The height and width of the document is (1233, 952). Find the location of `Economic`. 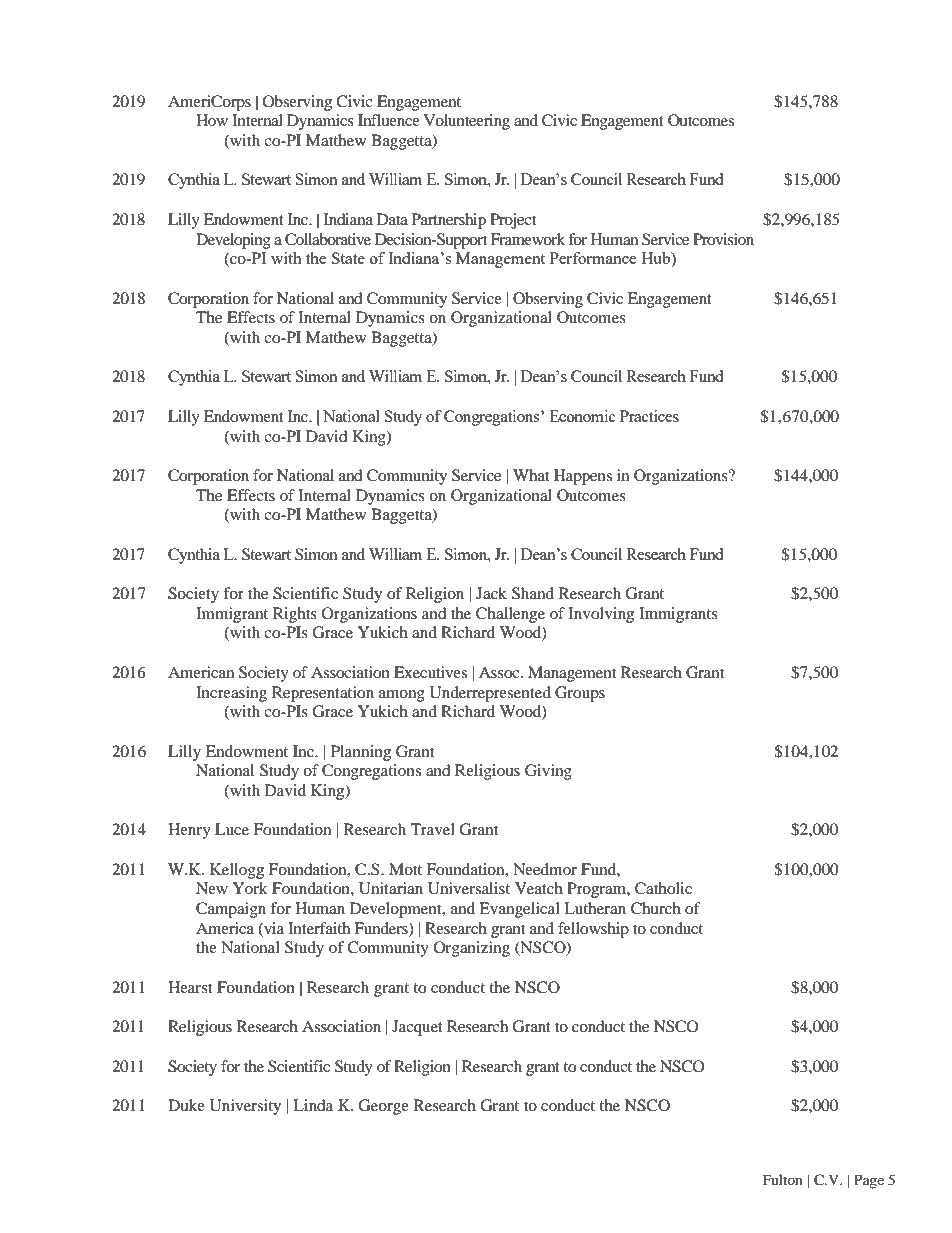

Economic is located at coordinates (582, 416).
